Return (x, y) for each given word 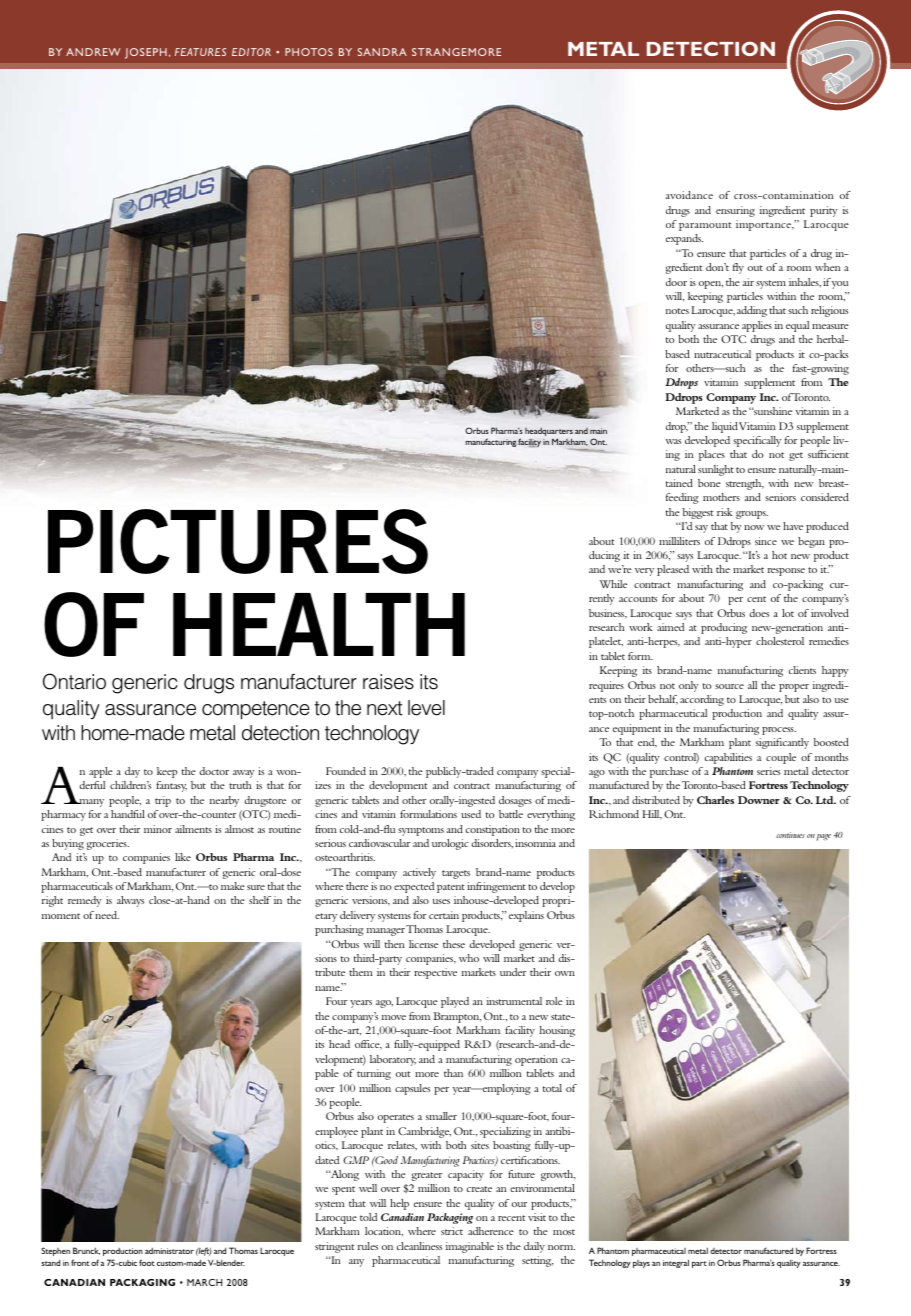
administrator (169, 1251)
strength (745, 484)
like (183, 857)
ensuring (735, 211)
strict (452, 1231)
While (613, 584)
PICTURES (238, 541)
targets (456, 874)
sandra (382, 52)
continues (790, 835)
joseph (146, 53)
